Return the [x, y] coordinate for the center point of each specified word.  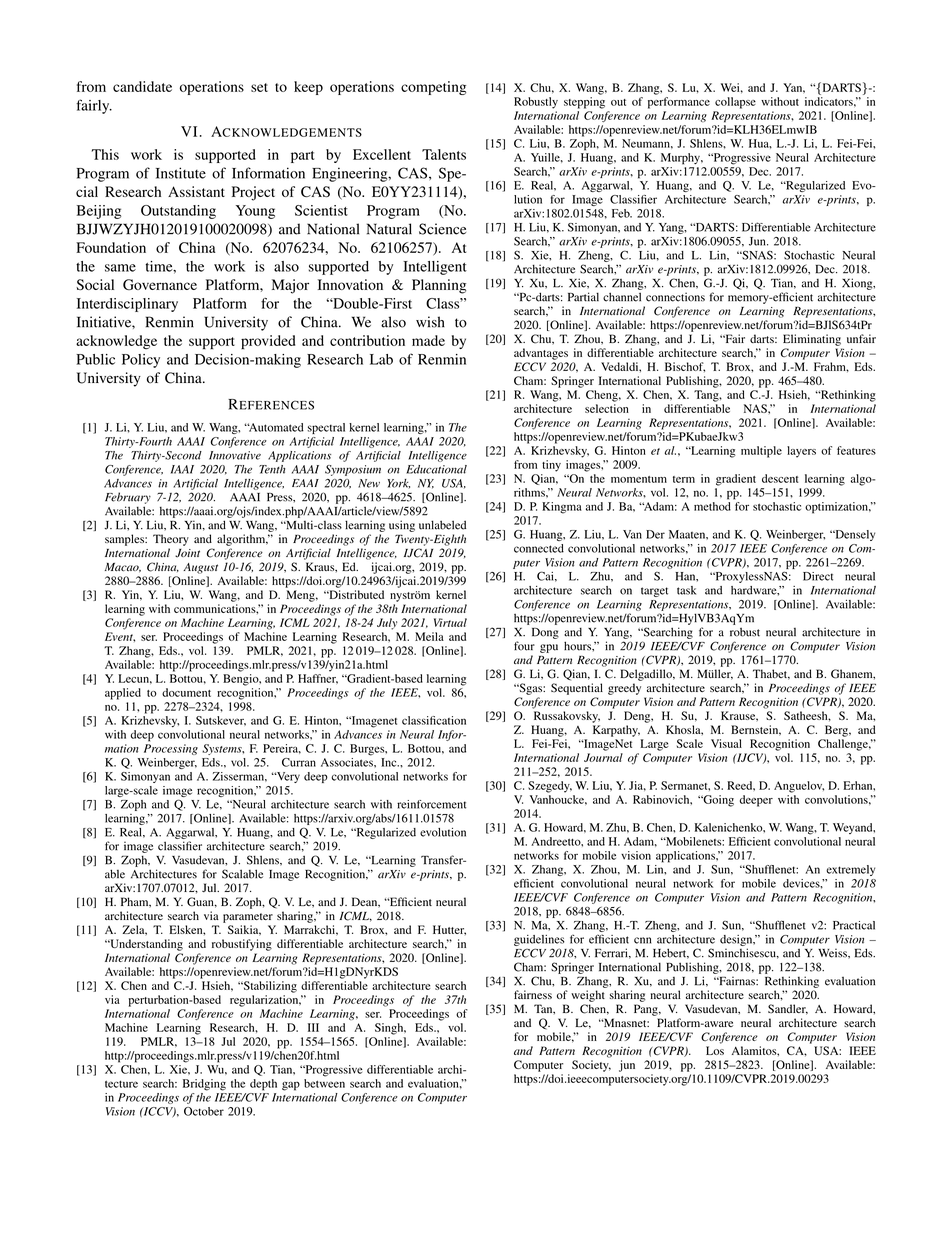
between [324, 1083]
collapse [735, 103]
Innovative [235, 455]
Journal [603, 757]
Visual [726, 743]
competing [433, 88]
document [186, 692]
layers [801, 452]
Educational [436, 469]
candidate [142, 86]
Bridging [204, 1085]
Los [715, 1050]
